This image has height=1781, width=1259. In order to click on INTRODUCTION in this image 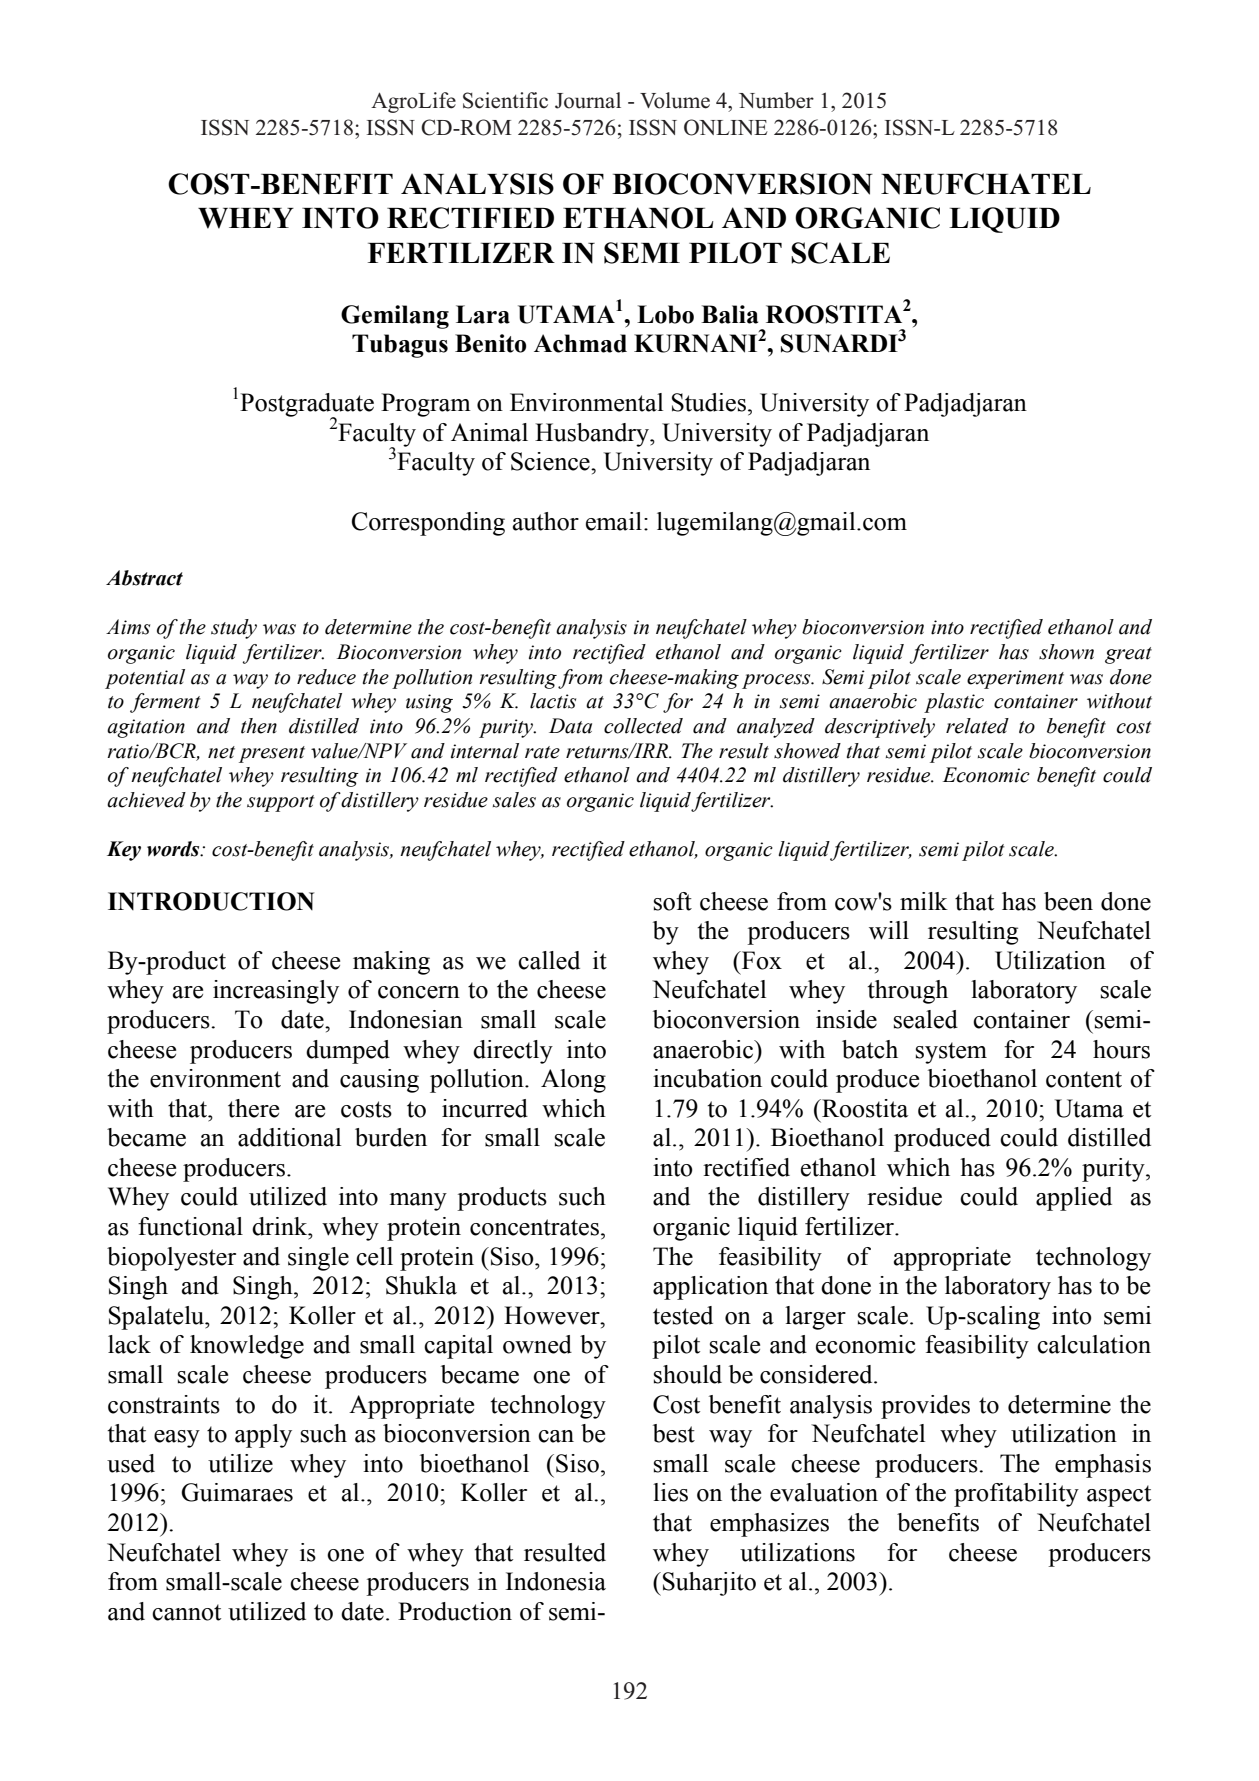, I will do `click(211, 901)`.
